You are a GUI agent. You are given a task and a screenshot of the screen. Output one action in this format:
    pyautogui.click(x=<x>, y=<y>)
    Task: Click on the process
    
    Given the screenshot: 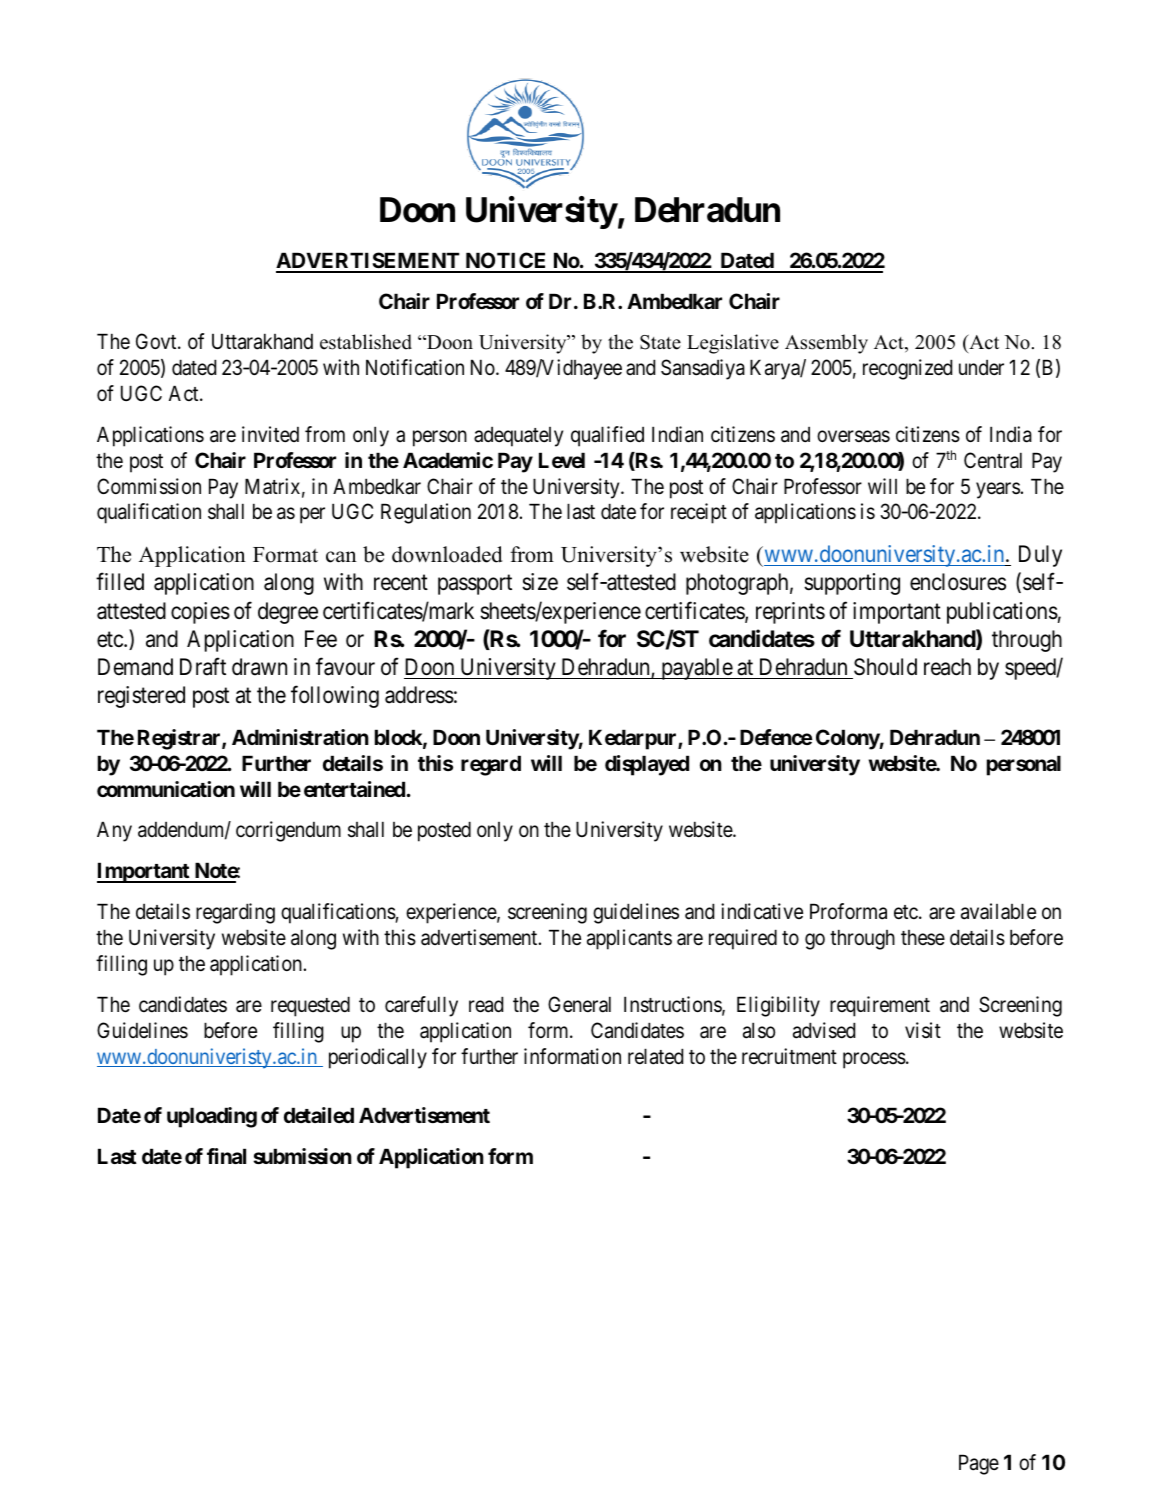 What is the action you would take?
    pyautogui.click(x=874, y=1060)
